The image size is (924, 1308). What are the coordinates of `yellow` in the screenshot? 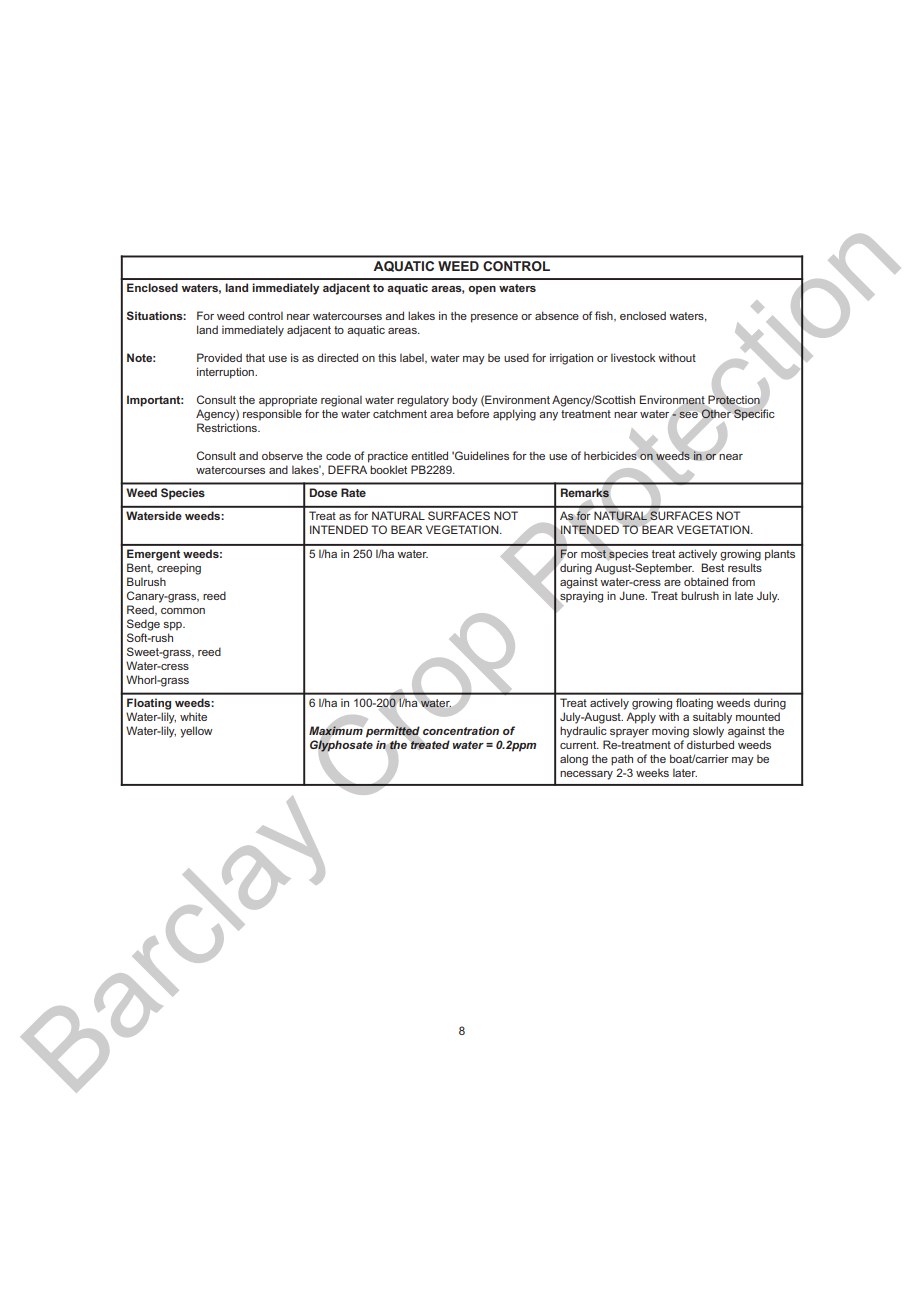 It's located at (196, 732).
